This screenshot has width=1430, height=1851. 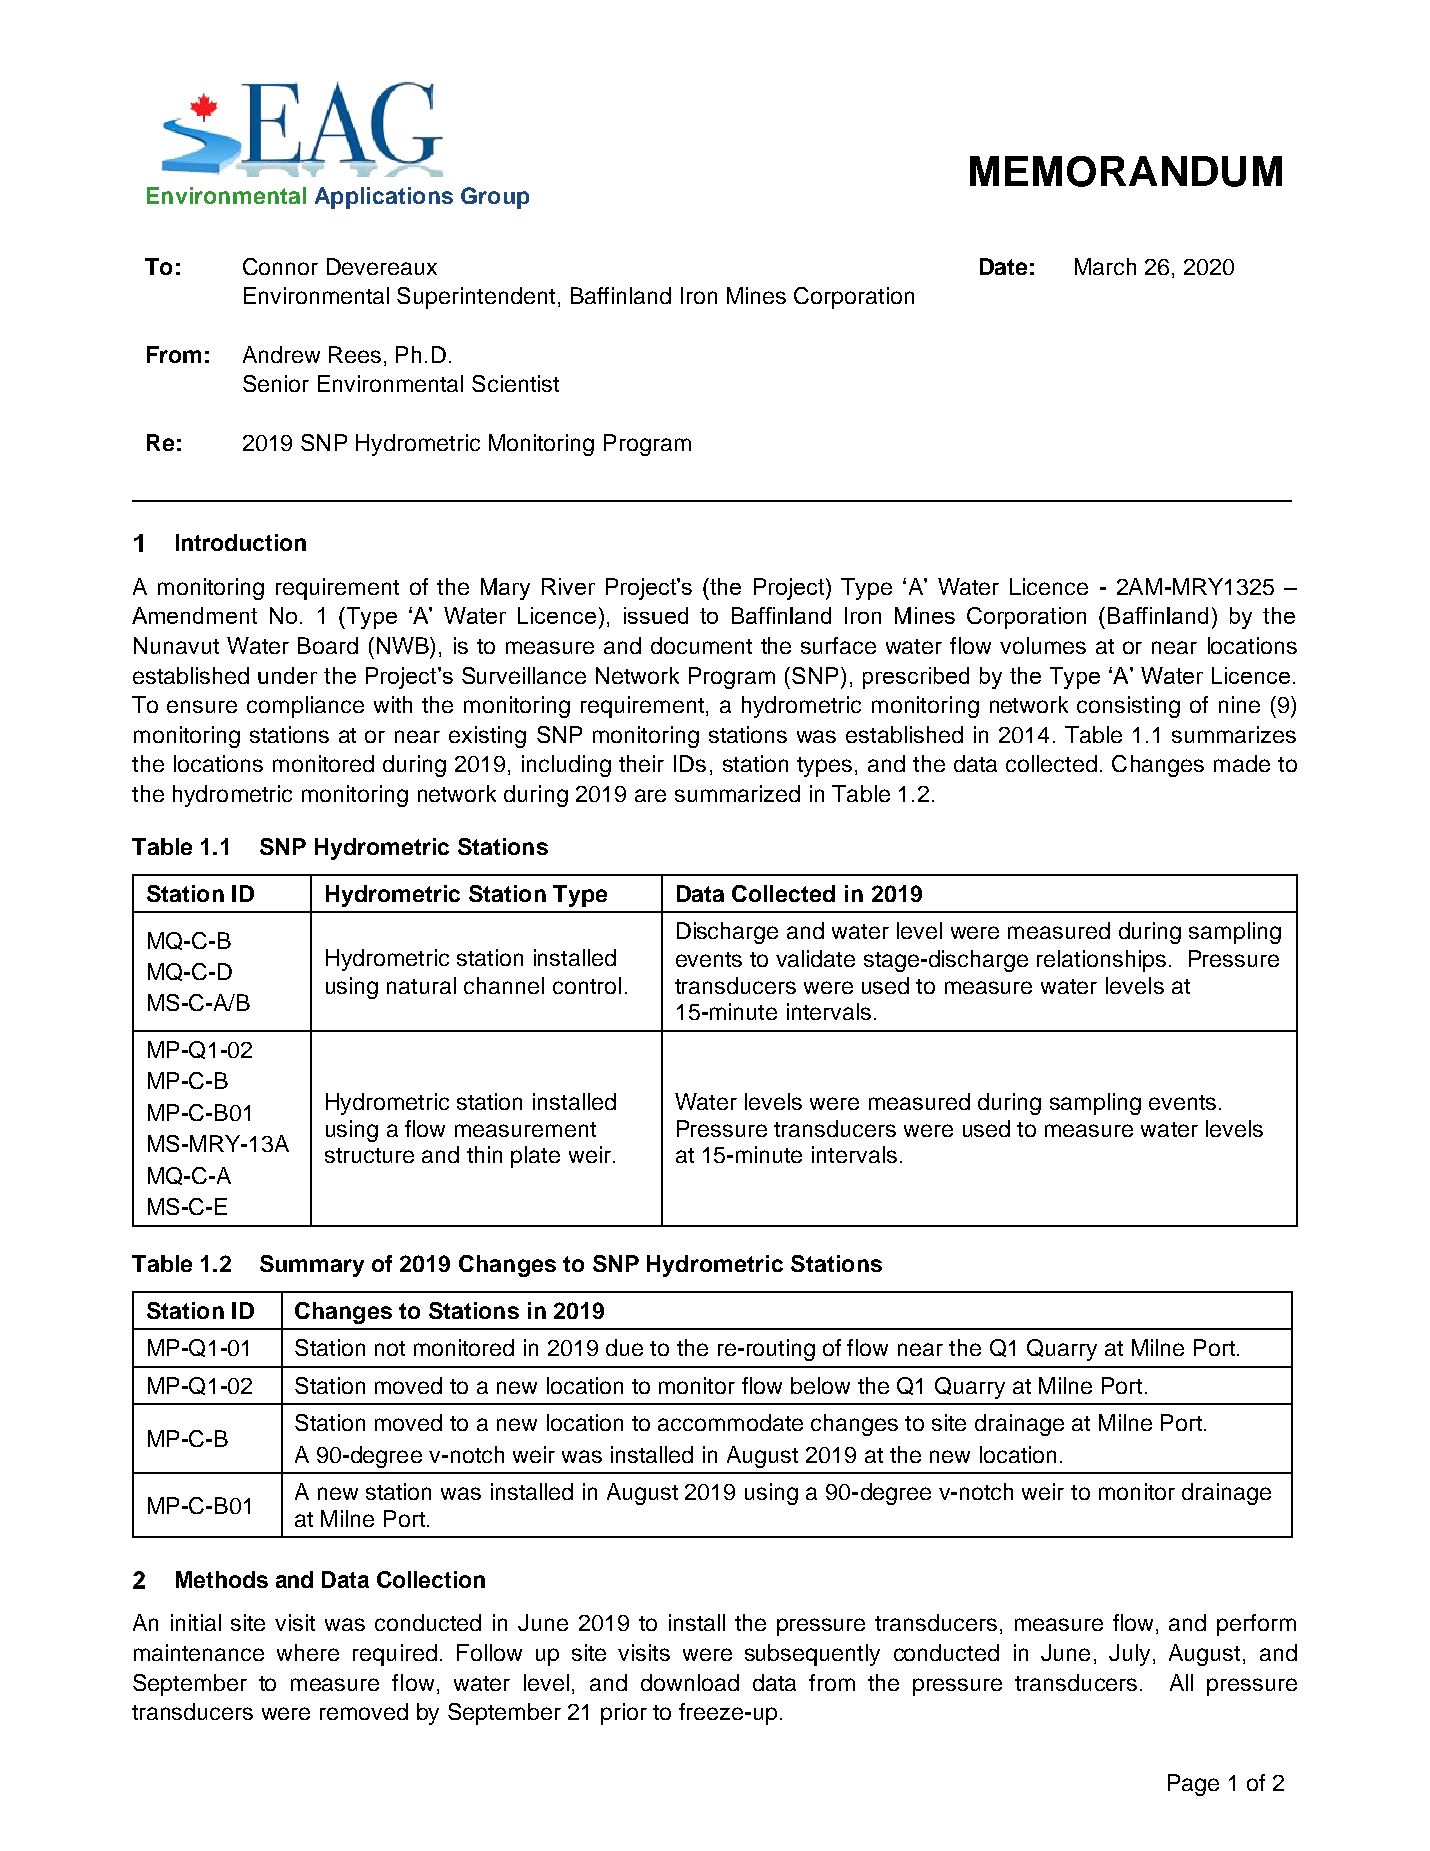 What do you see at coordinates (820, 1385) in the screenshot?
I see `below` at bounding box center [820, 1385].
